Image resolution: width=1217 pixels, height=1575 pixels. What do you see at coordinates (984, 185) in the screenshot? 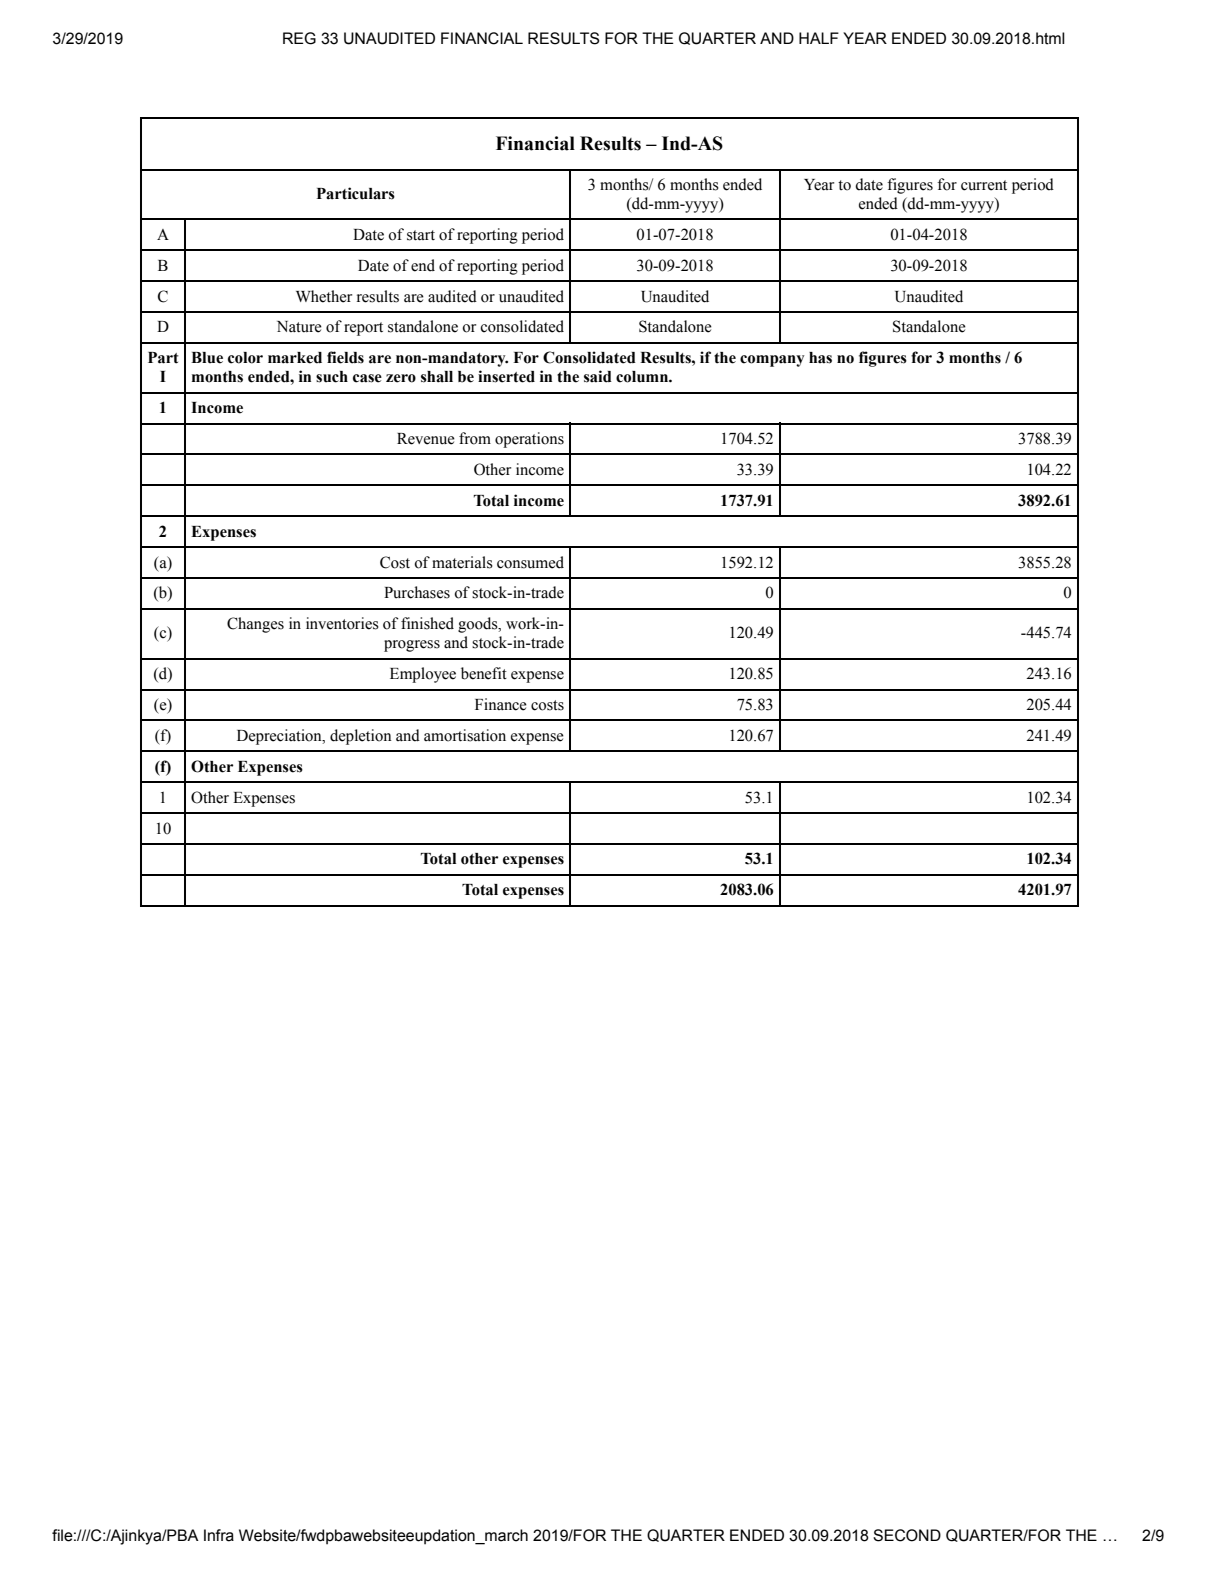
I see `current` at bounding box center [984, 185].
